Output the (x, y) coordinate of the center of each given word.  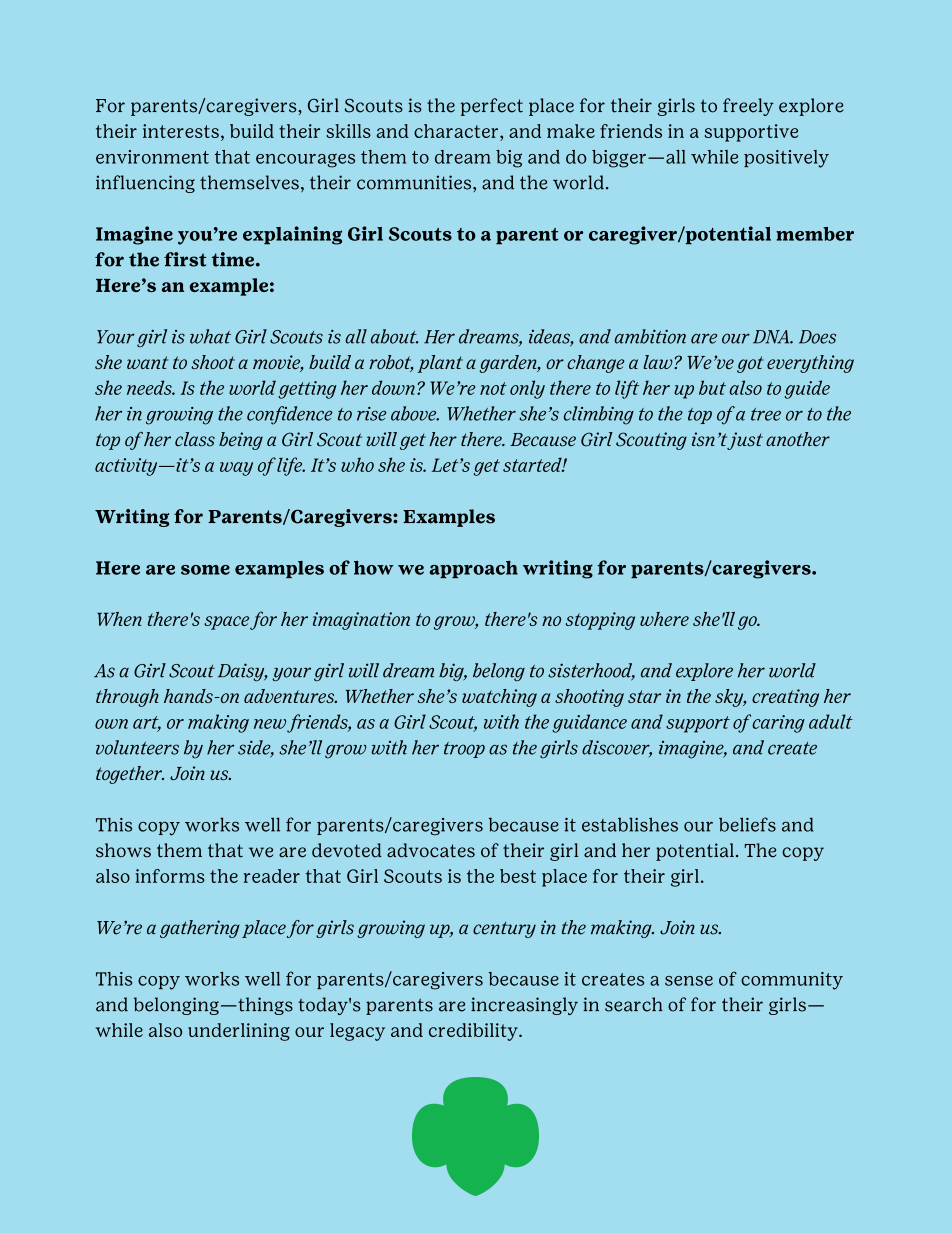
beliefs (747, 824)
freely (748, 107)
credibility (474, 1032)
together (130, 775)
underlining (239, 1032)
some (205, 570)
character (456, 131)
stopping (600, 621)
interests (181, 131)
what (210, 336)
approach (473, 569)
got (750, 364)
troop (464, 750)
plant (440, 364)
